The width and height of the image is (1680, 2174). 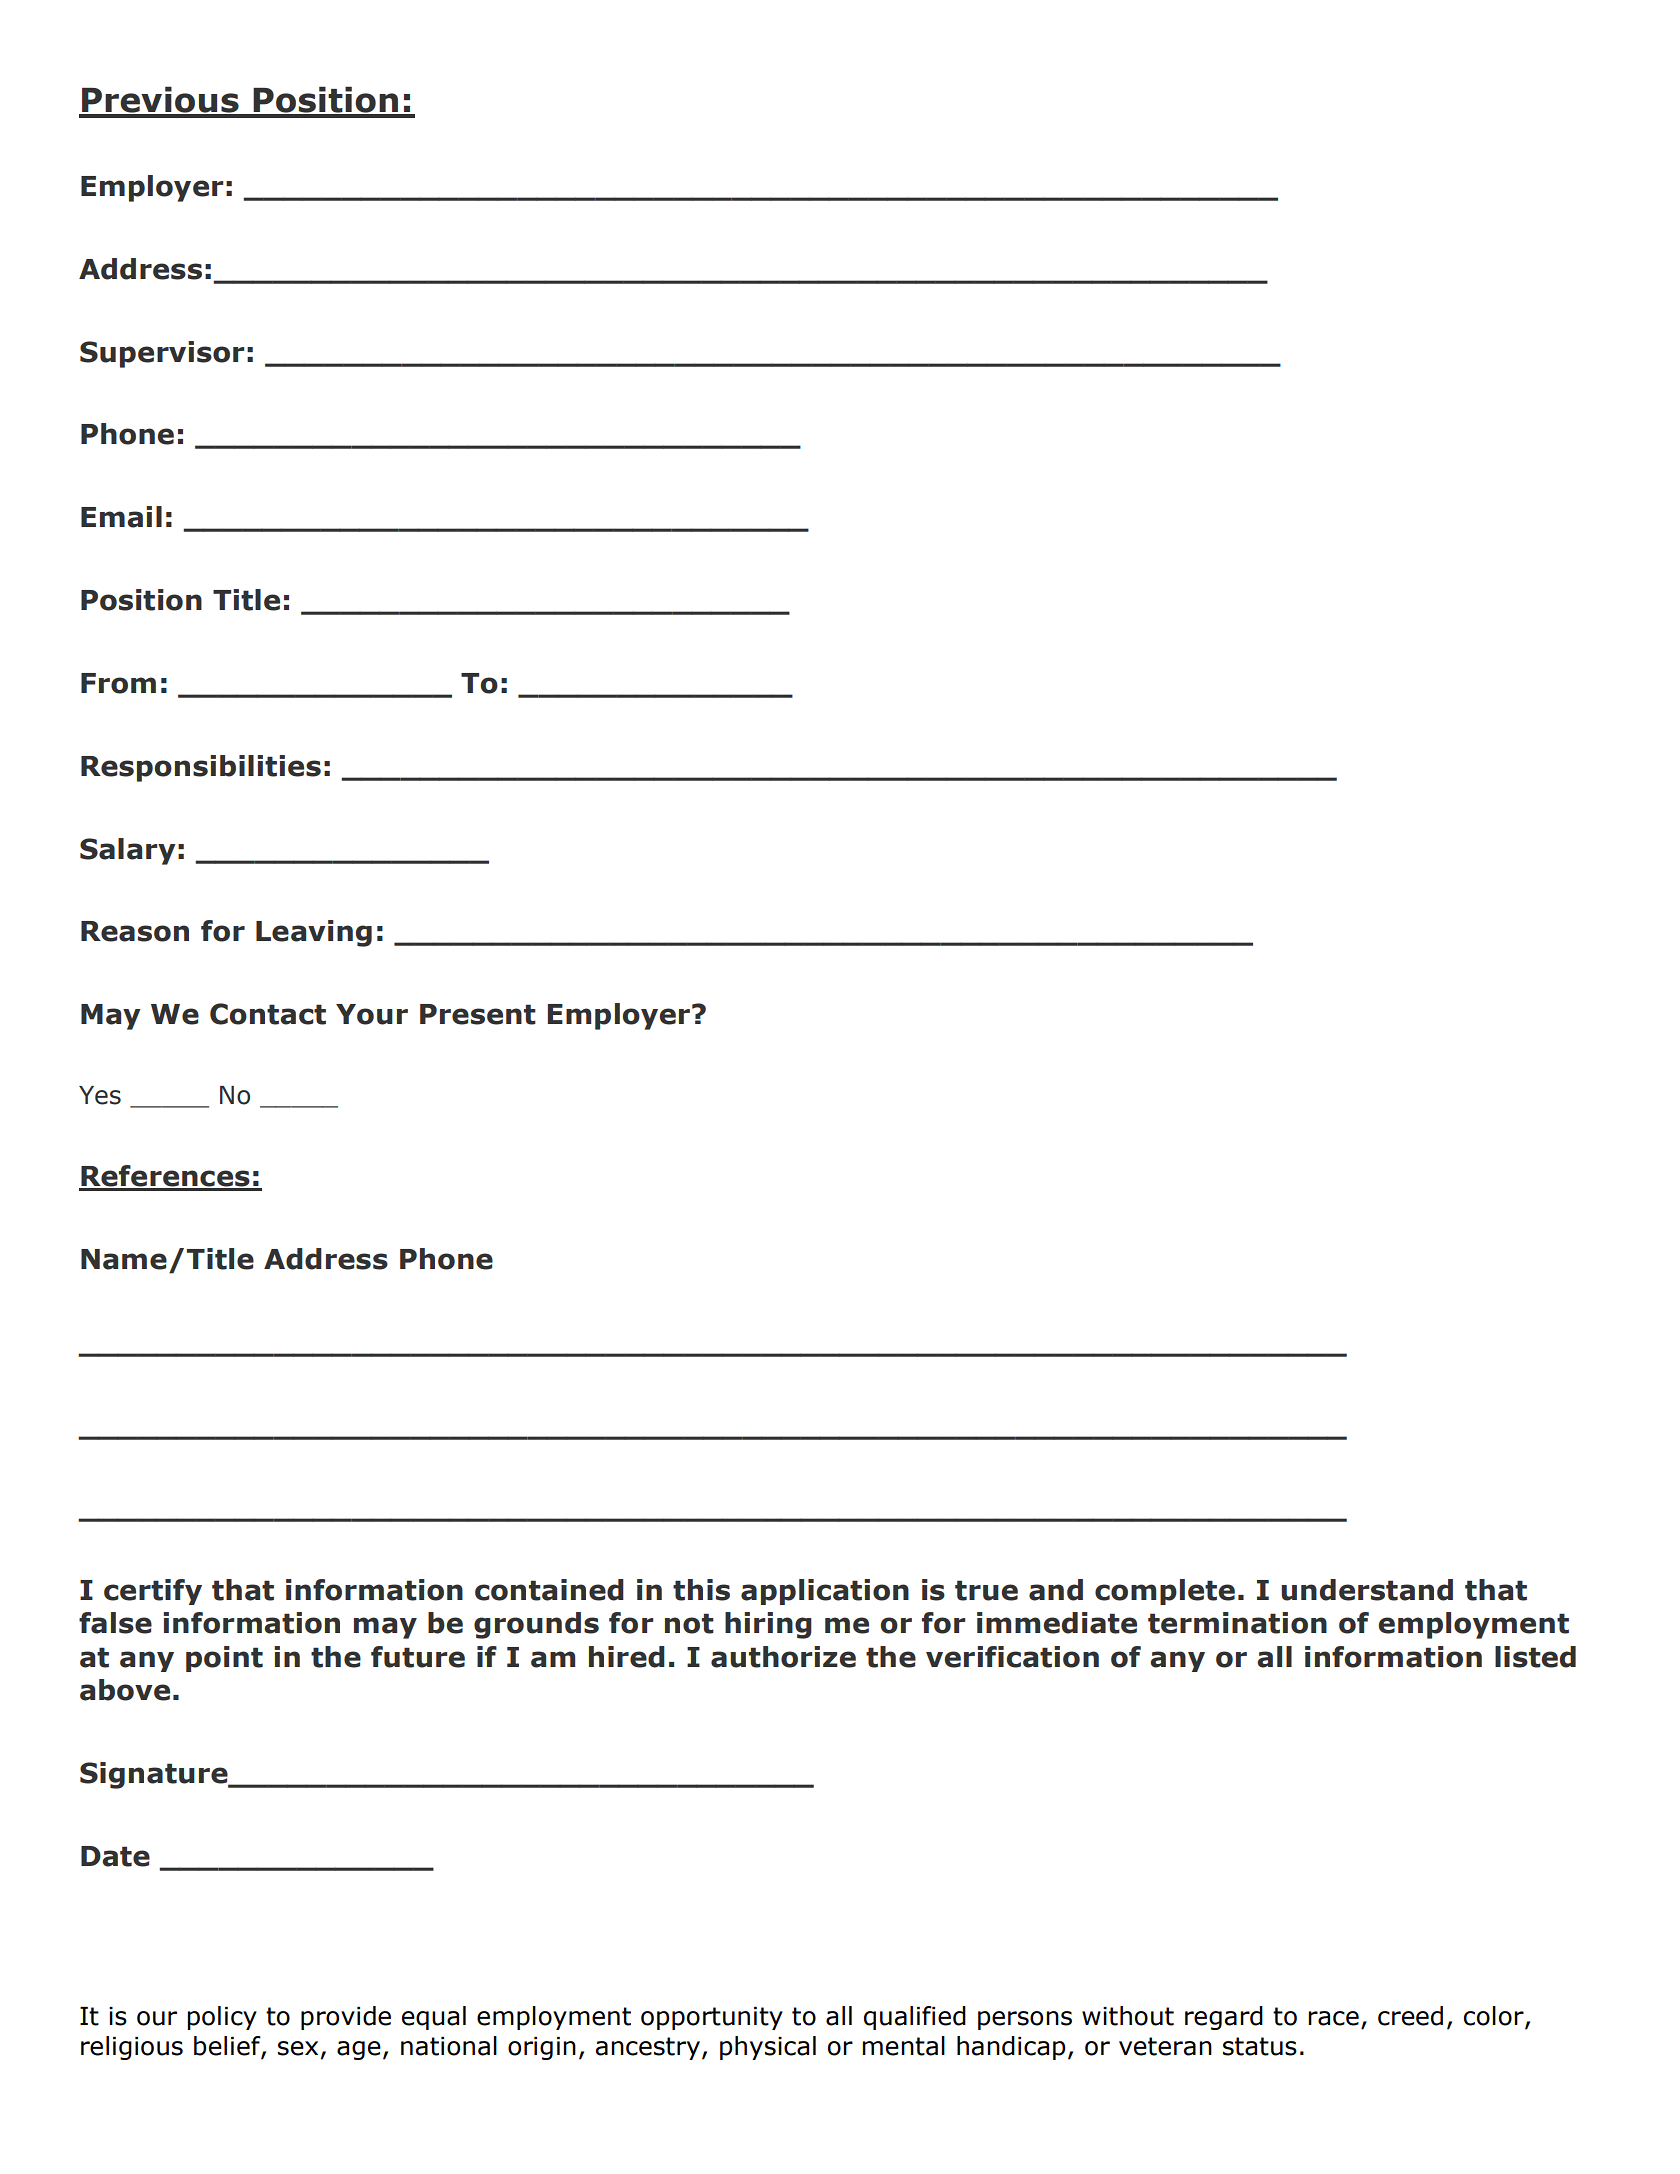 What do you see at coordinates (100, 1095) in the image?
I see `Yes` at bounding box center [100, 1095].
